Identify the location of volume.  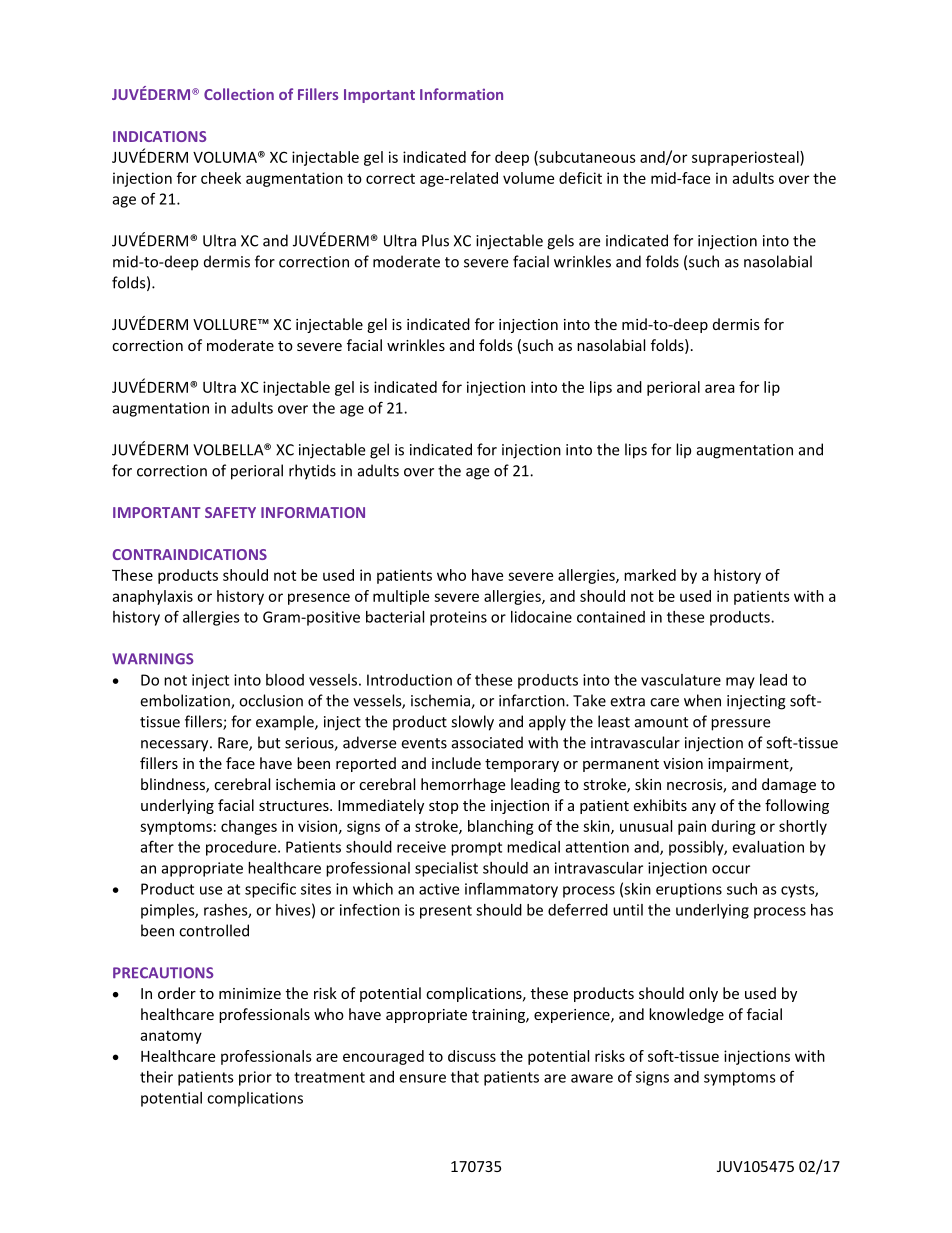
(528, 178).
